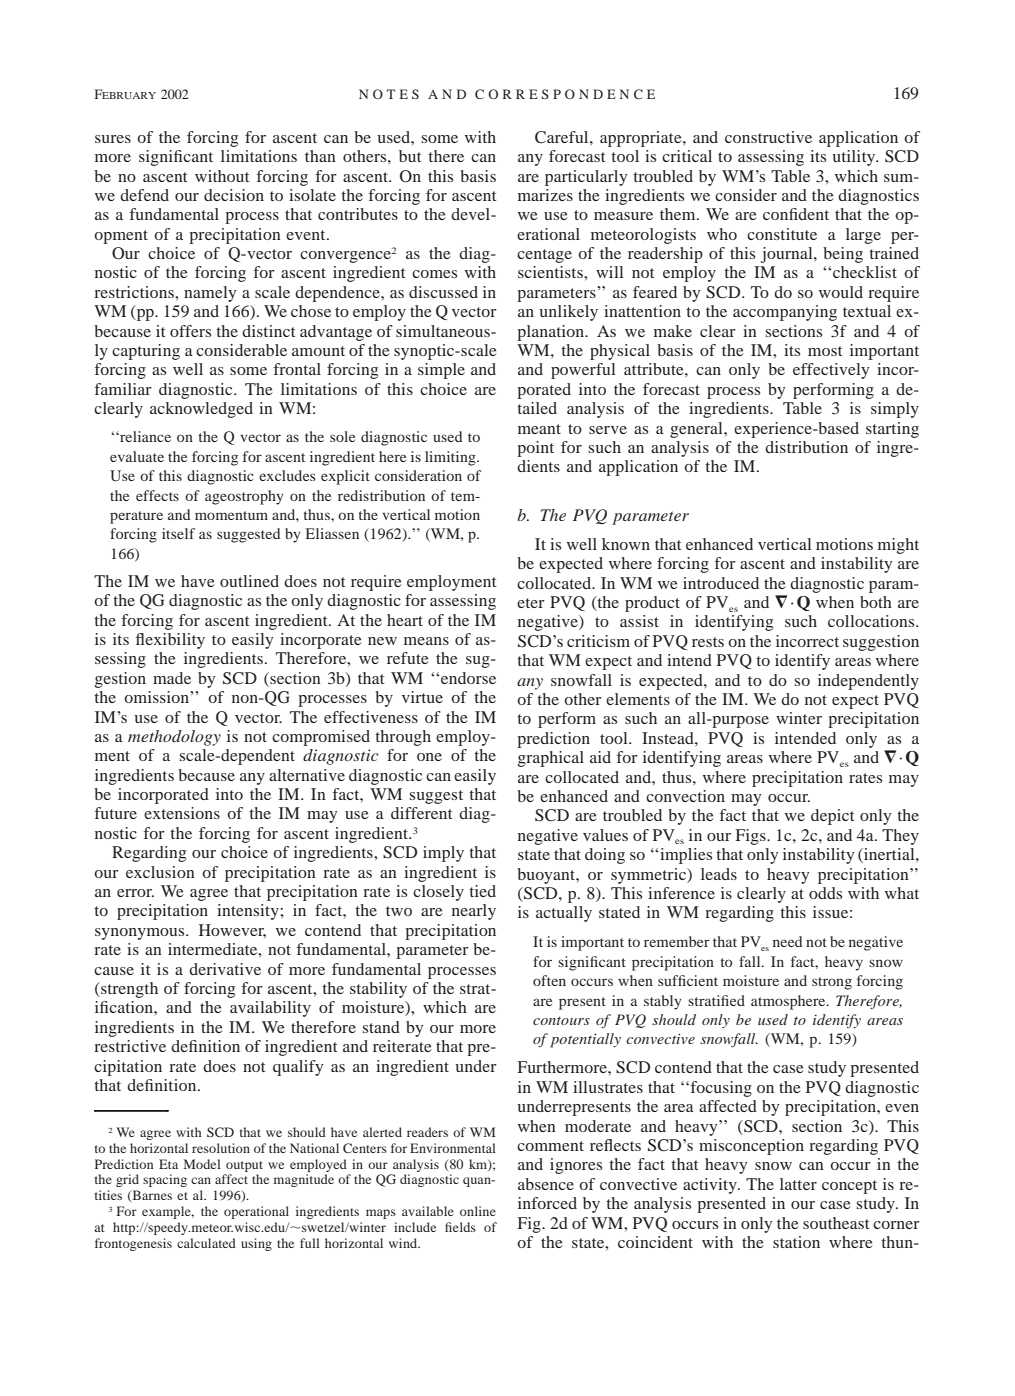 The height and width of the screenshot is (1396, 1015). I want to click on southeast, so click(836, 1223).
